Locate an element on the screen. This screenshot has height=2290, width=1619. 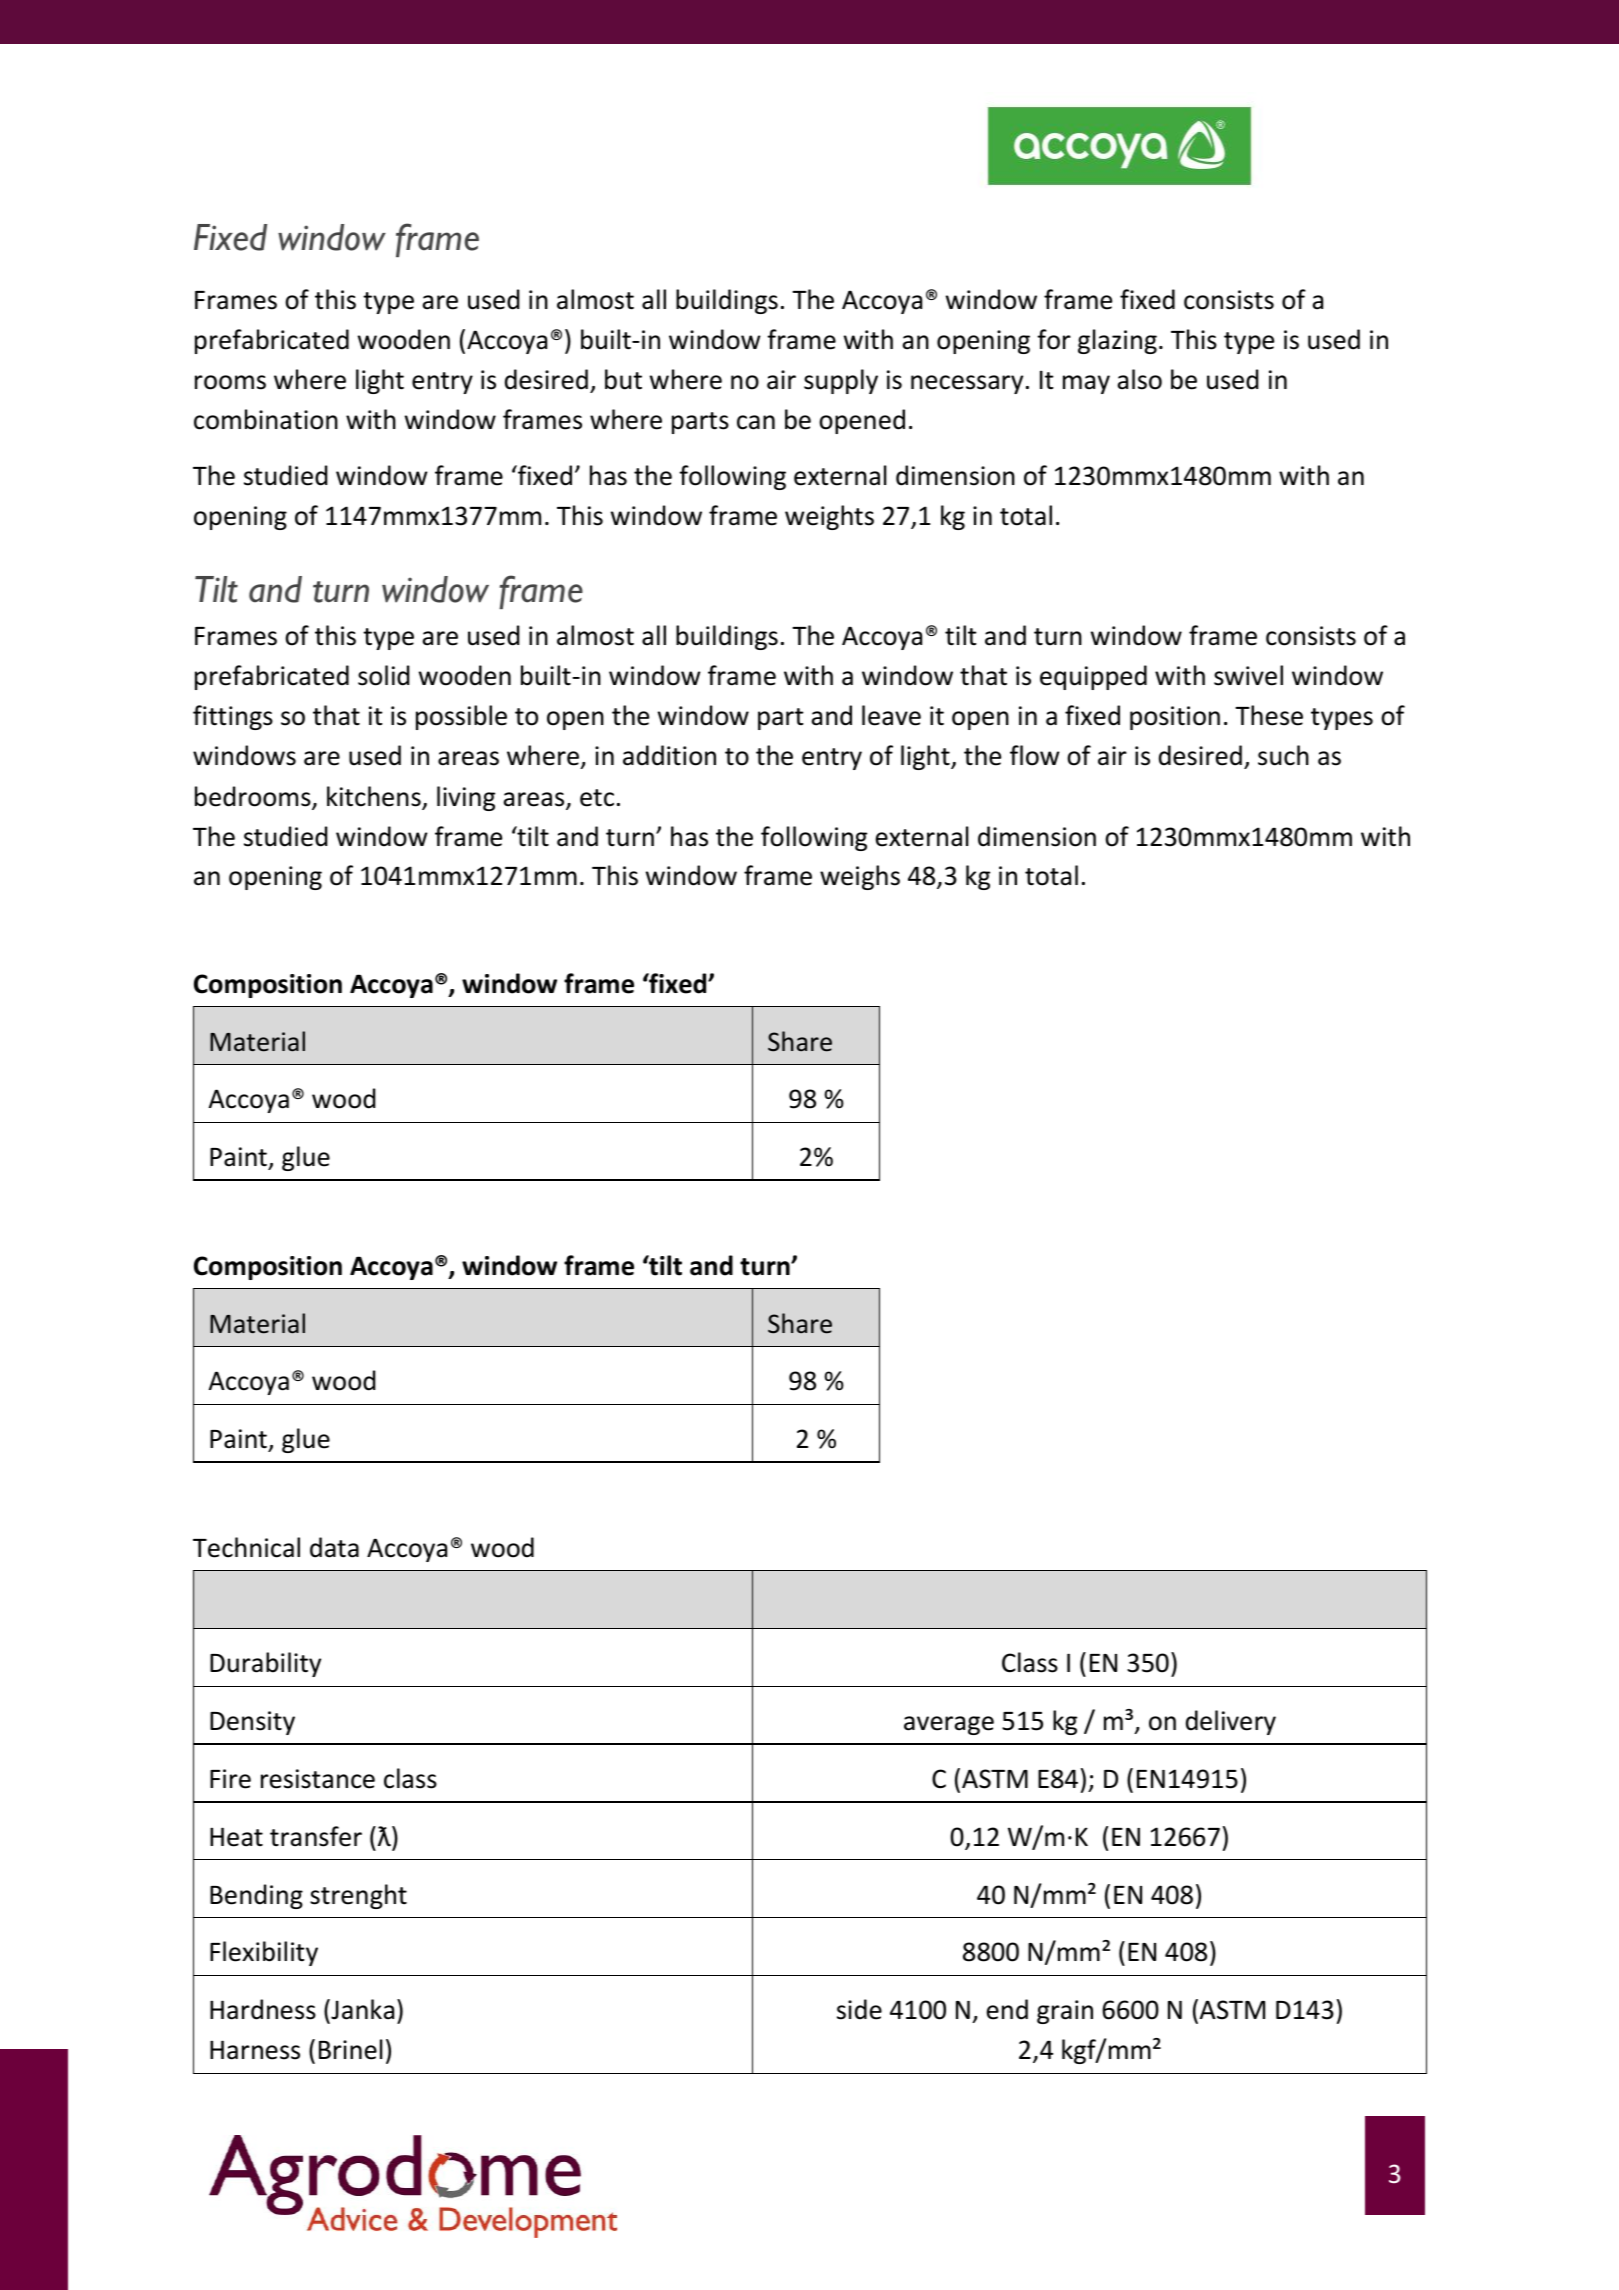
flow is located at coordinates (1035, 755).
